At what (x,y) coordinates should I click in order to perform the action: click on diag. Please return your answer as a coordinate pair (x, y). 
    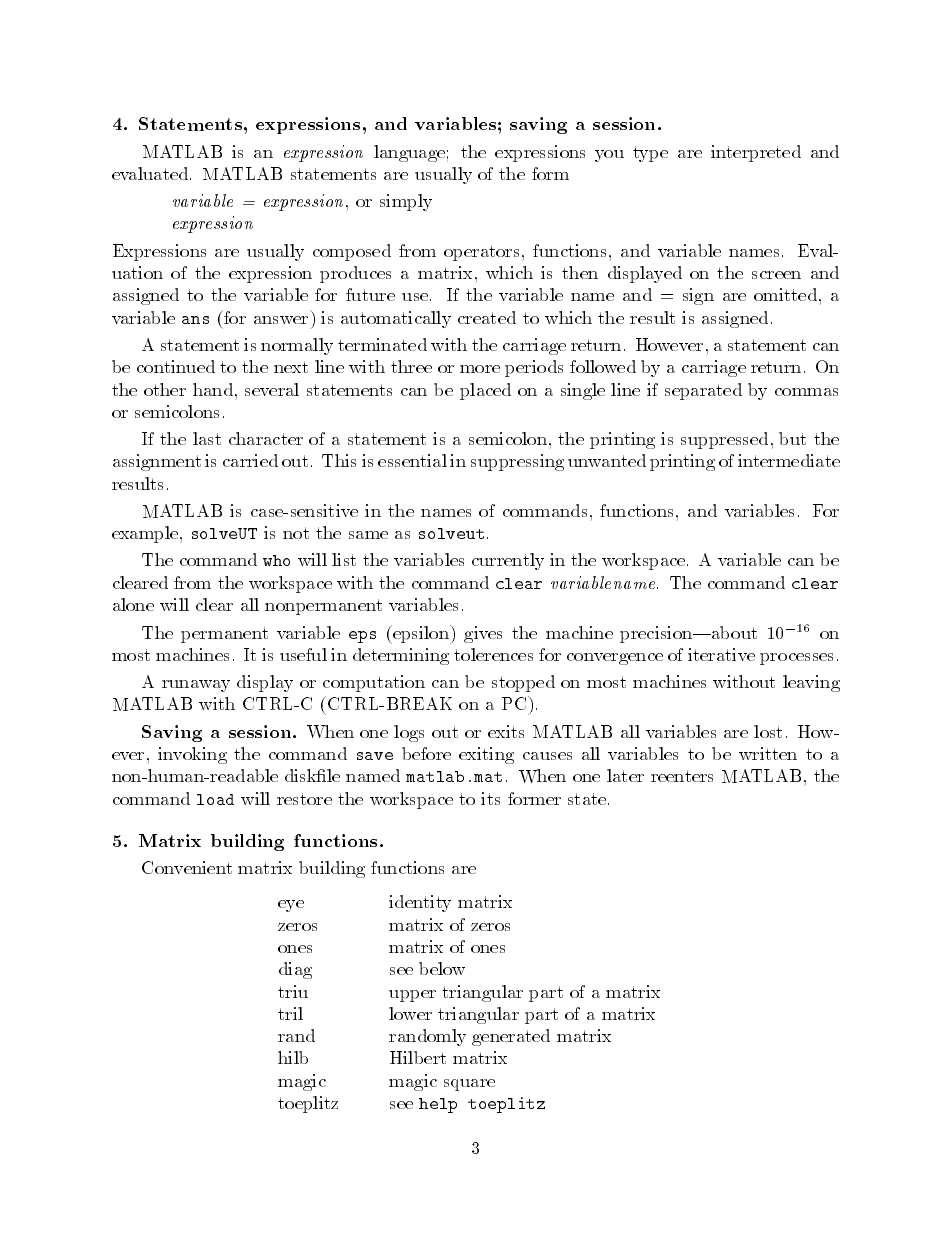
    Looking at the image, I should click on (295, 970).
